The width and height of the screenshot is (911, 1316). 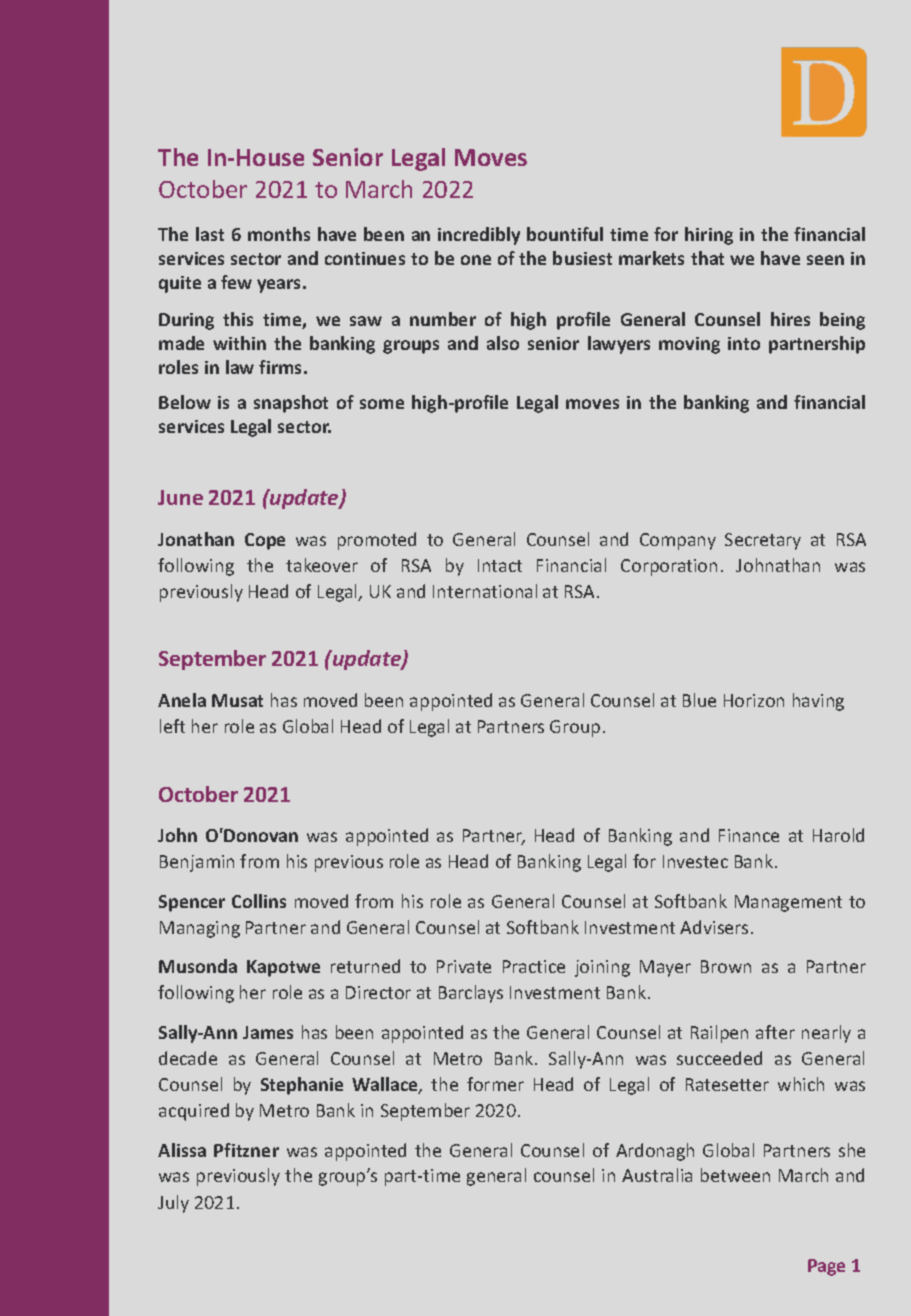 I want to click on seen, so click(x=825, y=260).
